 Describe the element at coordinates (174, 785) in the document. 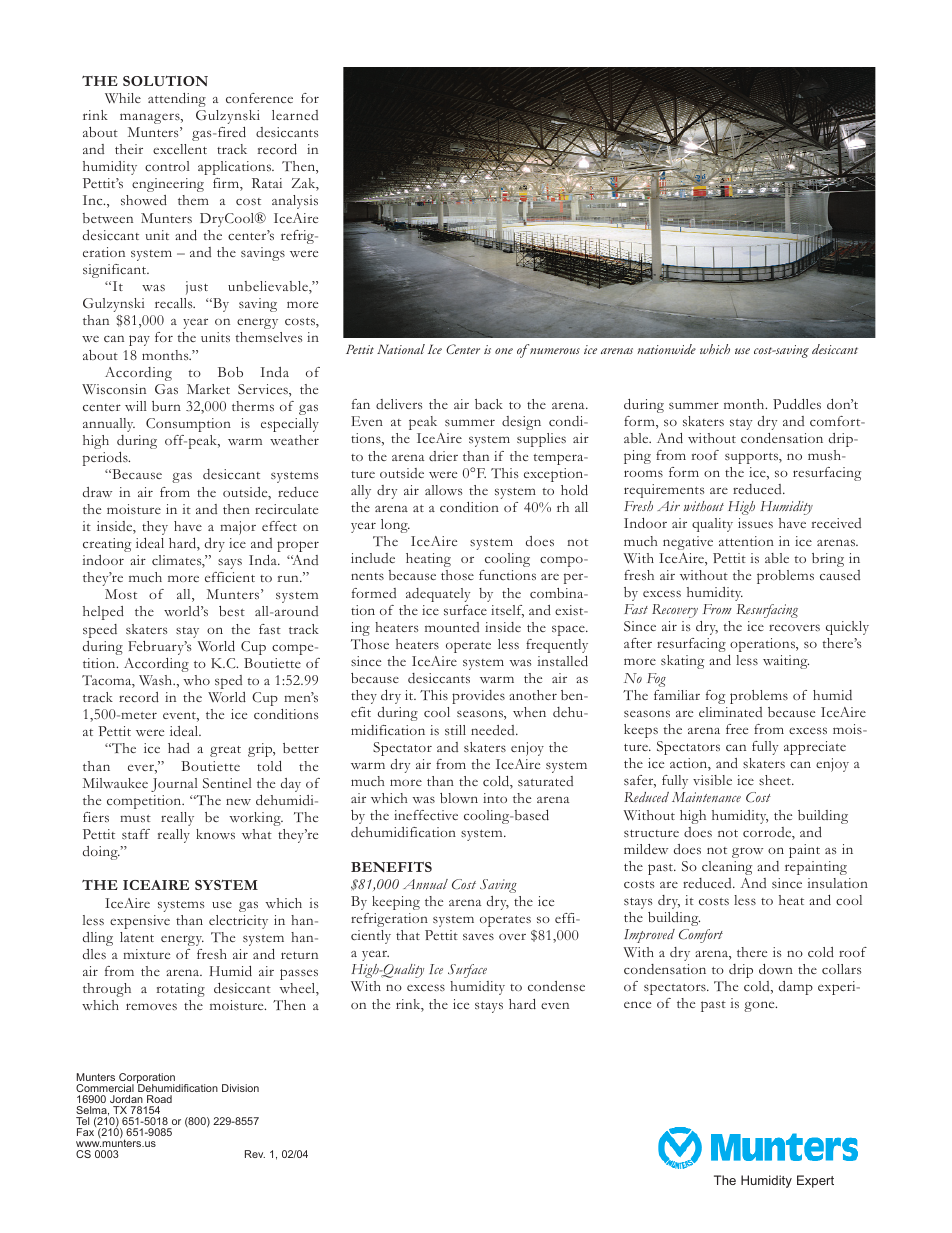

I see `Journal` at that location.
